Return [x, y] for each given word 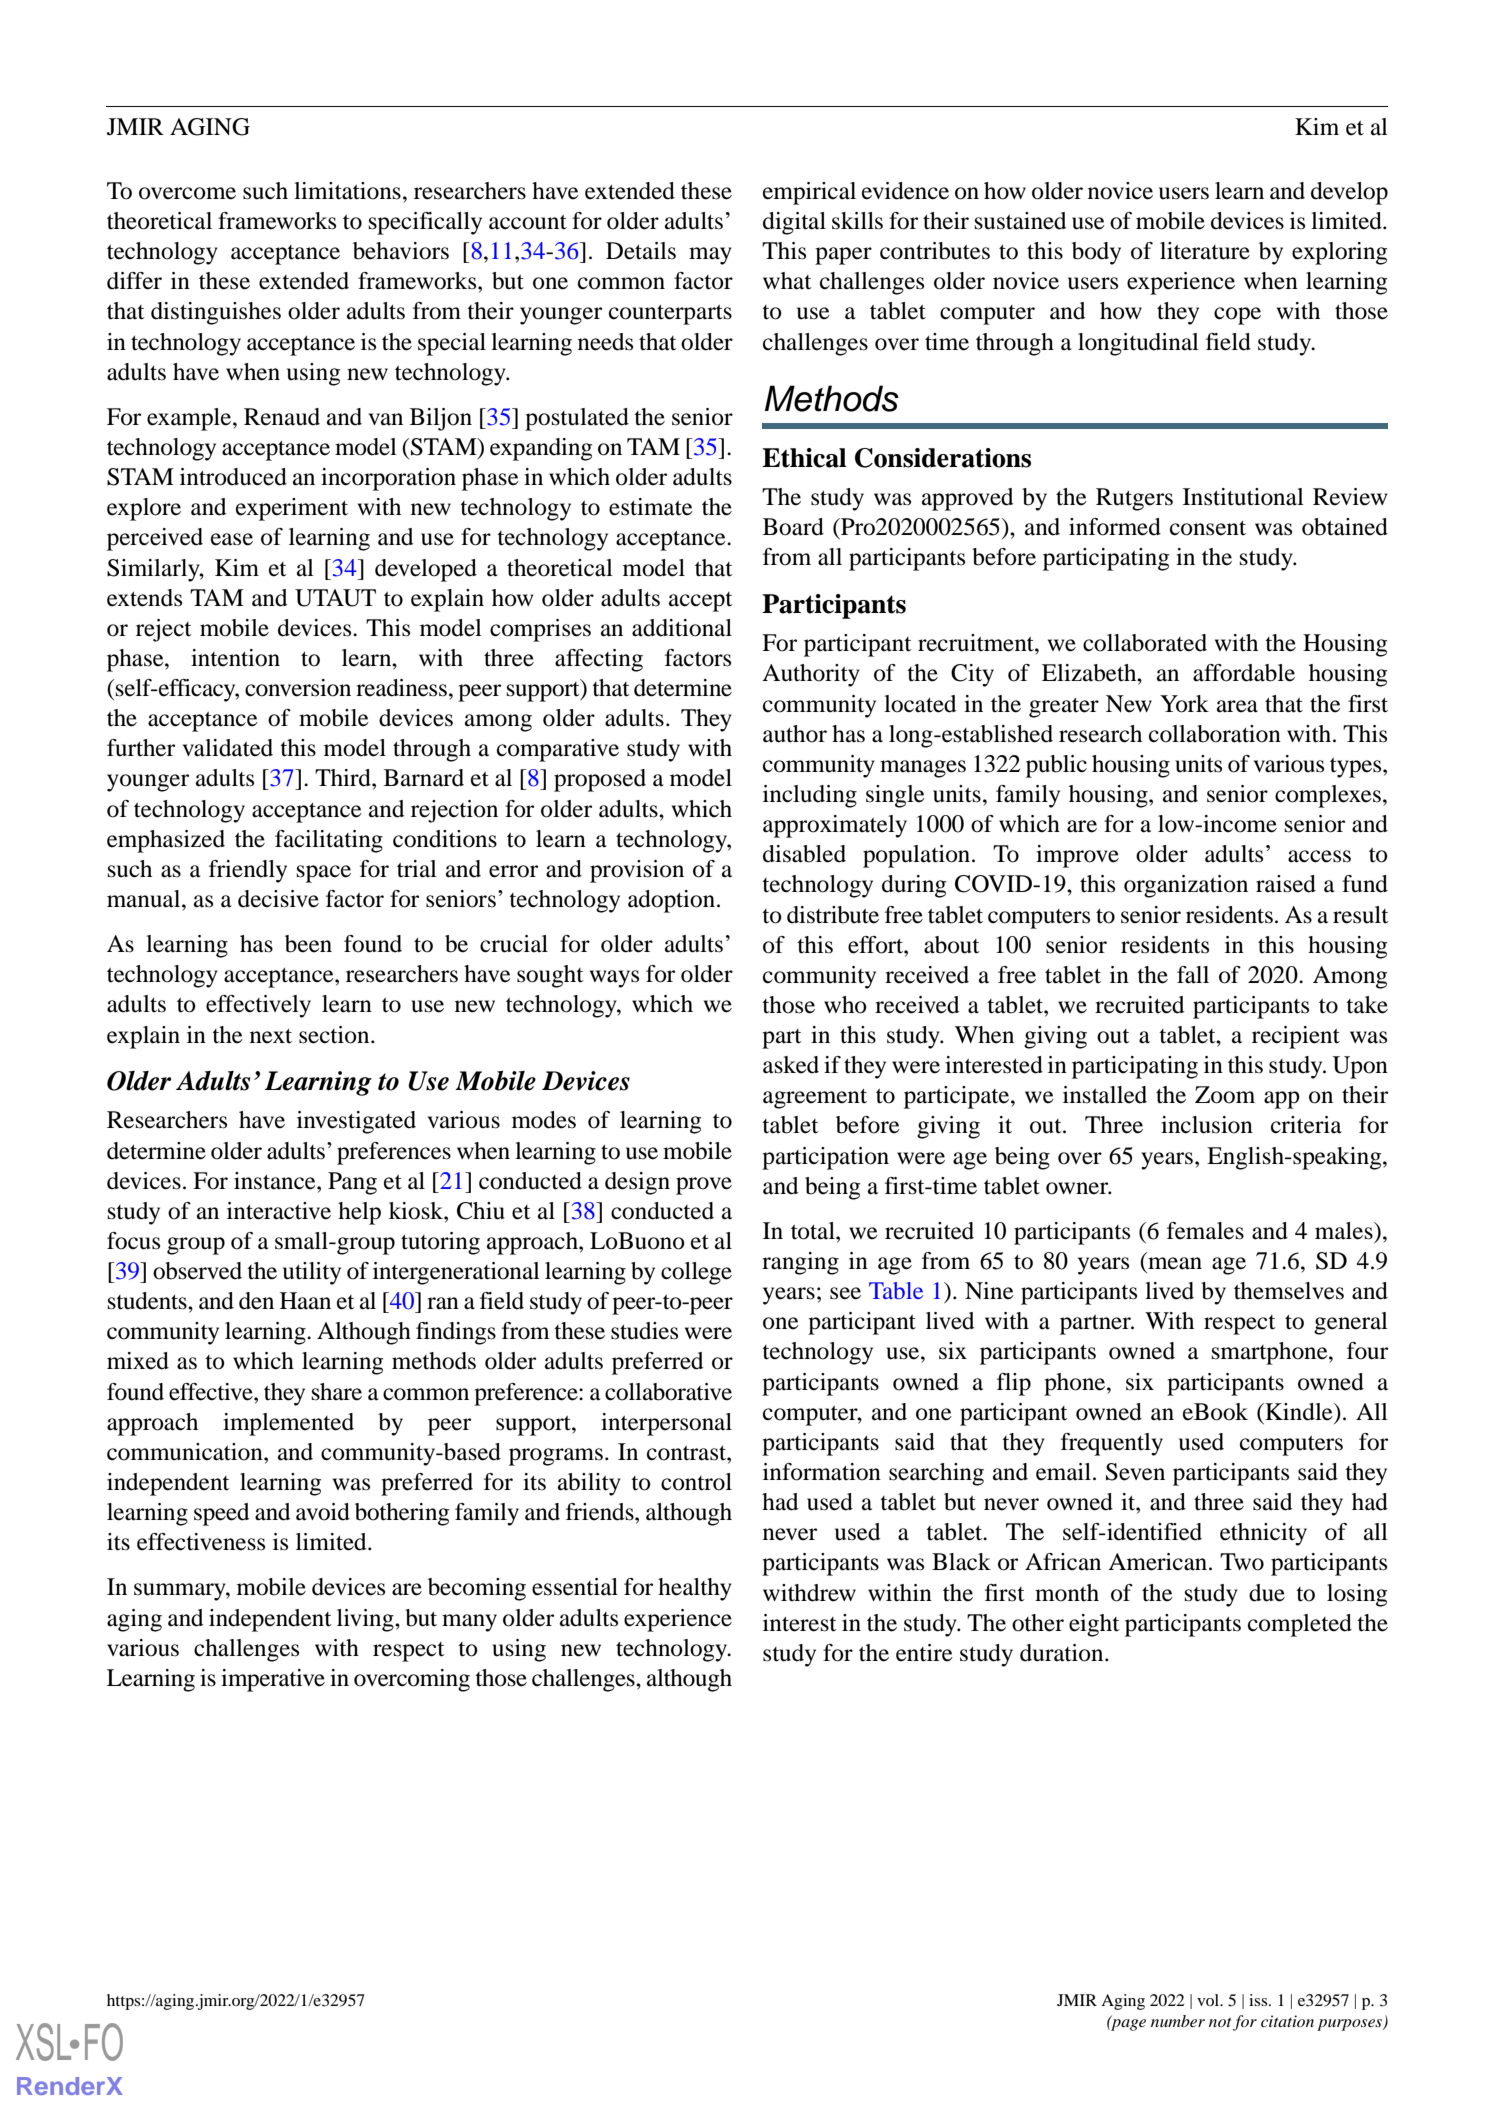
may [710, 256]
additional [682, 628]
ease [232, 539]
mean [1175, 1263]
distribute [833, 915]
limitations [347, 191]
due [1267, 1593]
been [308, 944]
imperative [273, 1680]
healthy [695, 1589]
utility [312, 1273]
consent [1208, 528]
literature [1205, 251]
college [696, 1273]
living [366, 1620]
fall [1193, 975]
